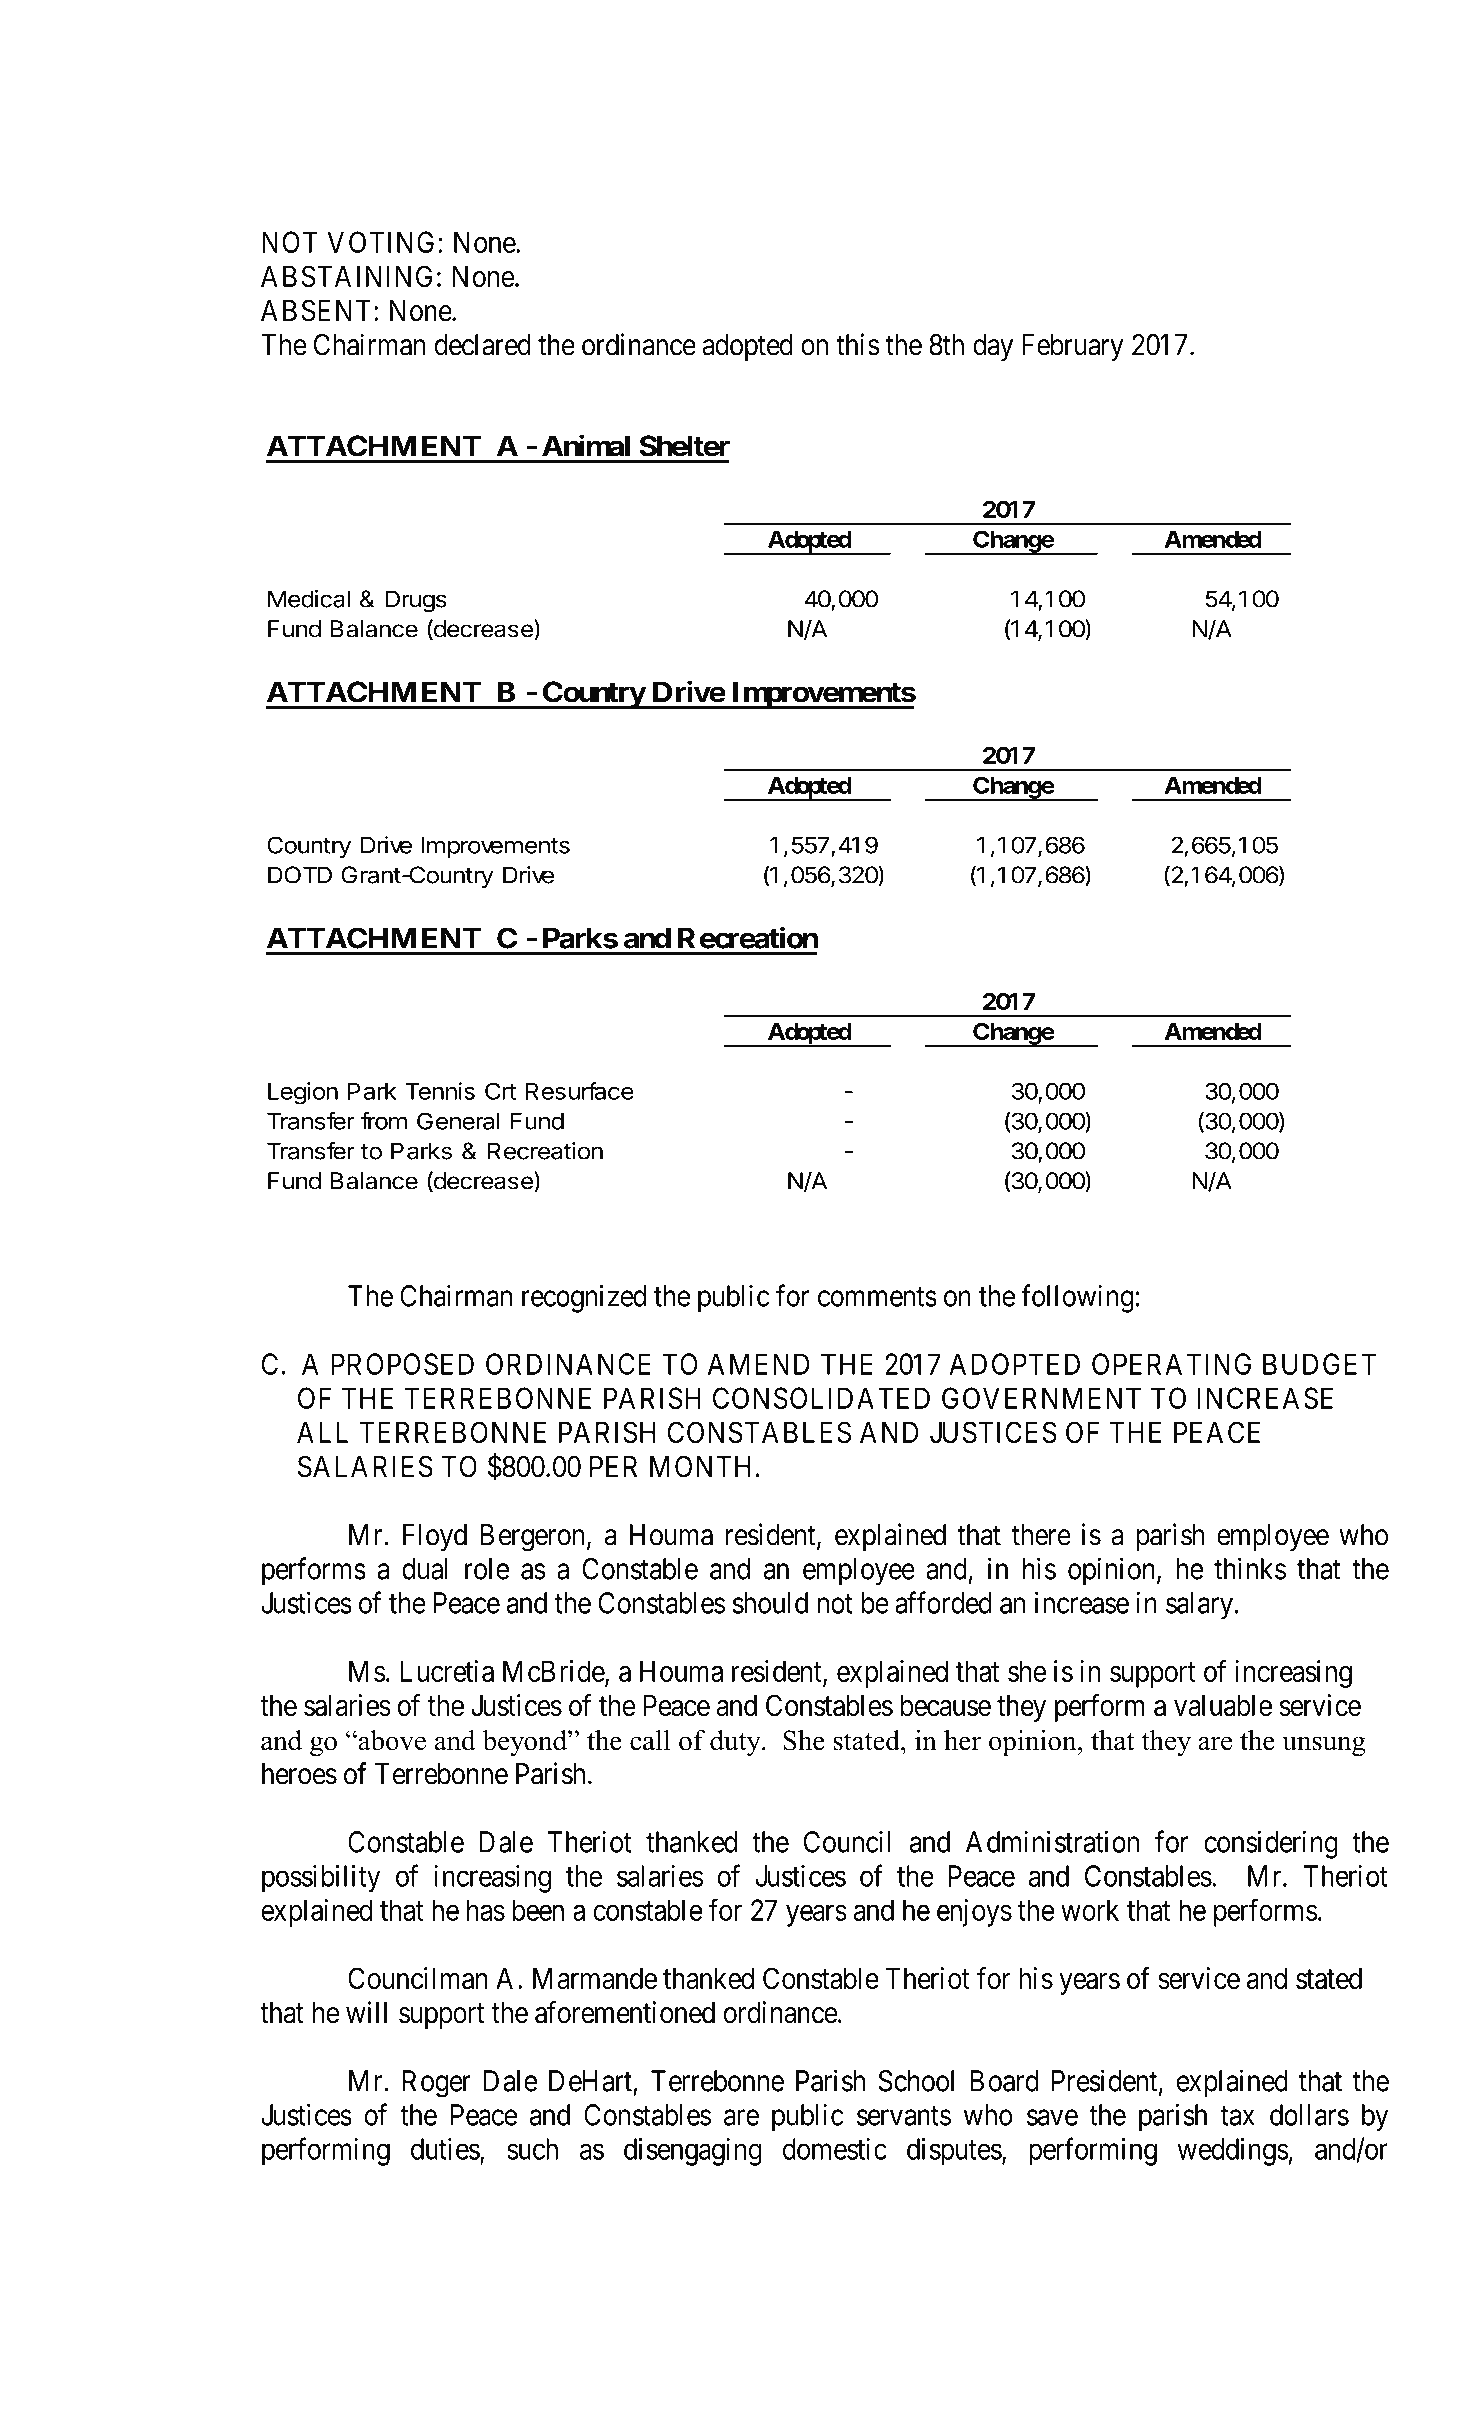 The image size is (1475, 2429). What do you see at coordinates (1073, 347) in the screenshot?
I see `February` at bounding box center [1073, 347].
